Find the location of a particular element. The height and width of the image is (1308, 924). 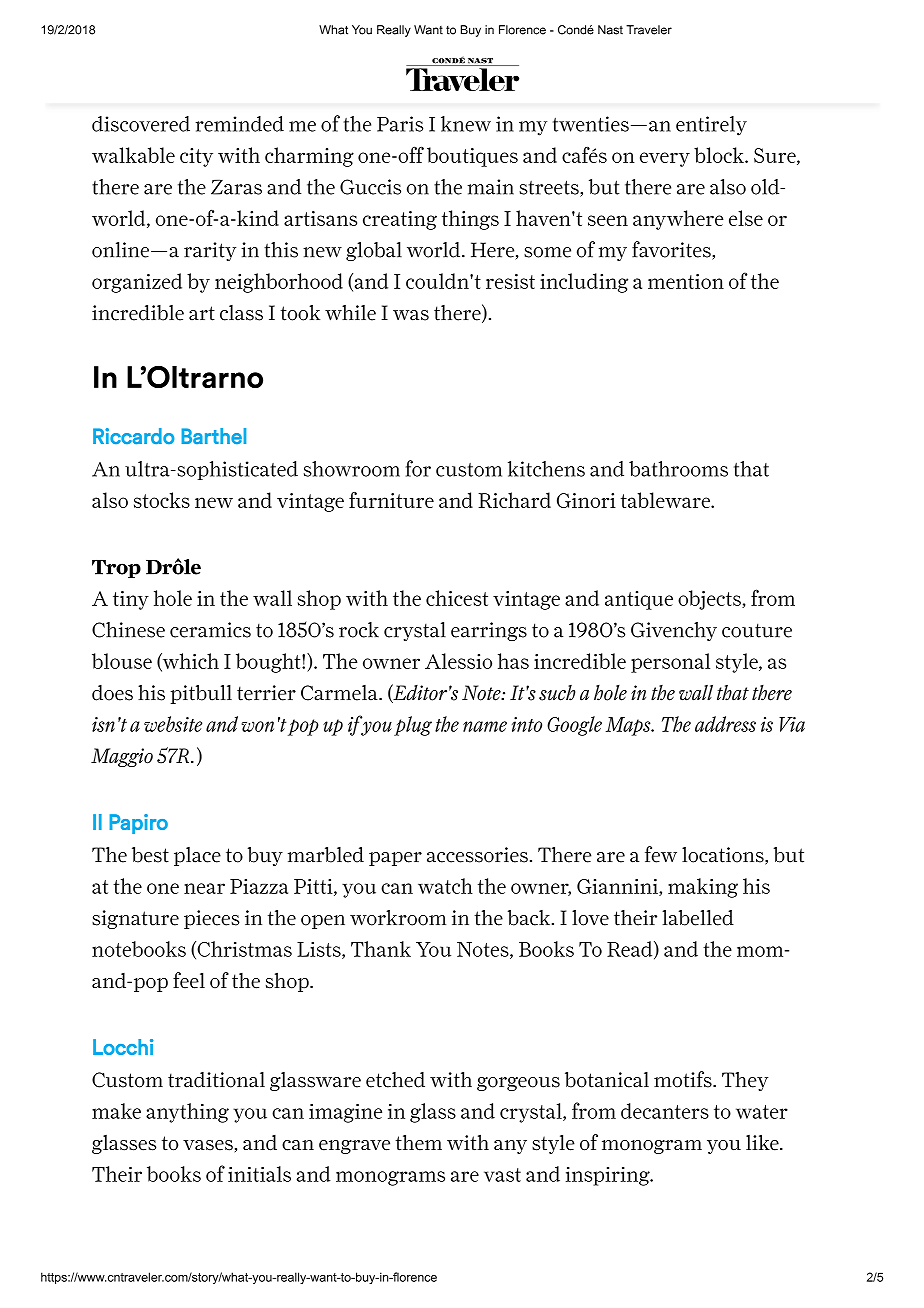

vases is located at coordinates (208, 1145).
